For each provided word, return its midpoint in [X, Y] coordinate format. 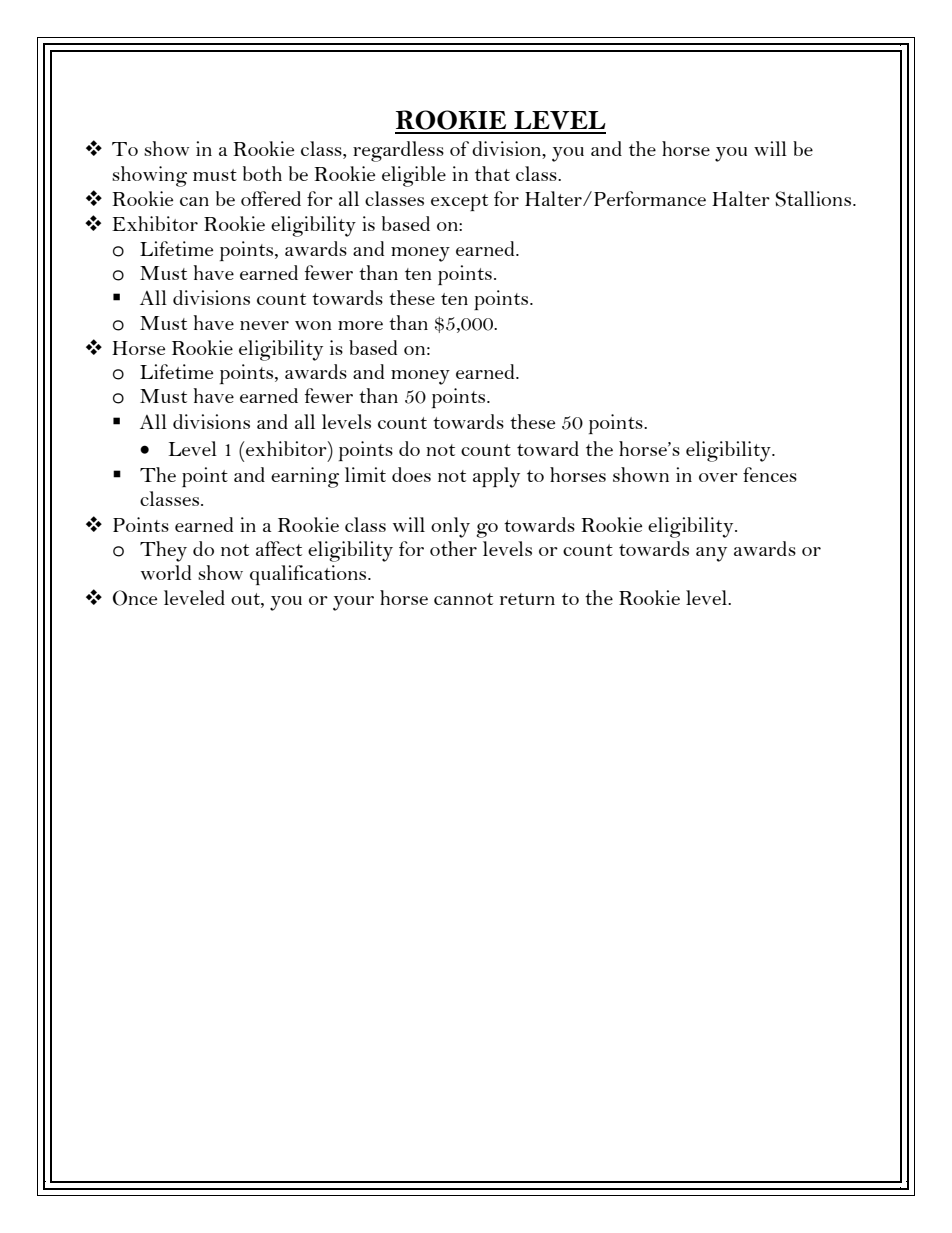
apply [496, 477]
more [360, 325]
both [262, 173]
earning [305, 477]
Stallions [814, 199]
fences [770, 474]
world [166, 572]
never [264, 325]
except [459, 202]
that [492, 173]
